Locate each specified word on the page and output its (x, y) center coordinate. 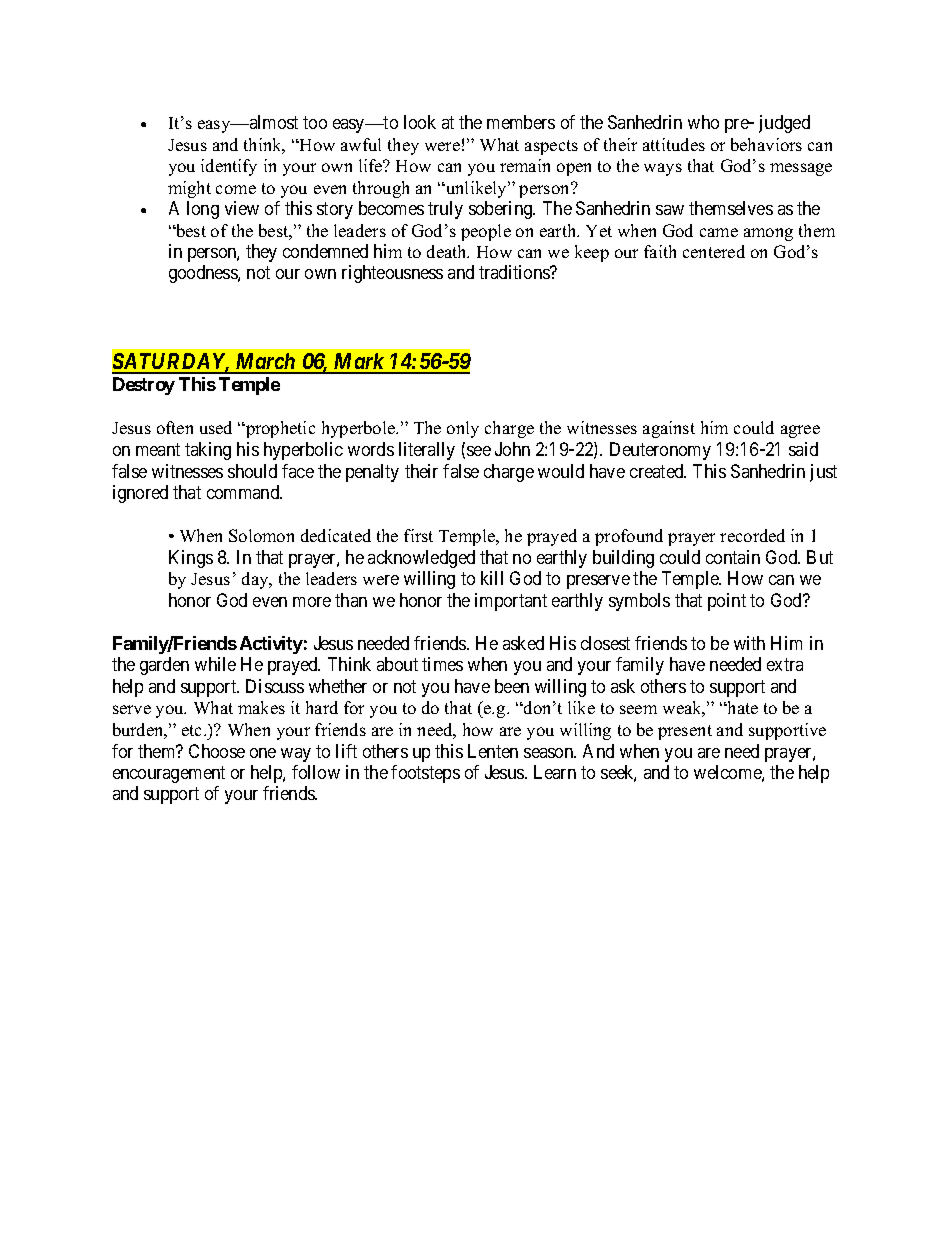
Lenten (493, 751)
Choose (217, 751)
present (685, 732)
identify (229, 167)
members (521, 122)
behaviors (766, 144)
